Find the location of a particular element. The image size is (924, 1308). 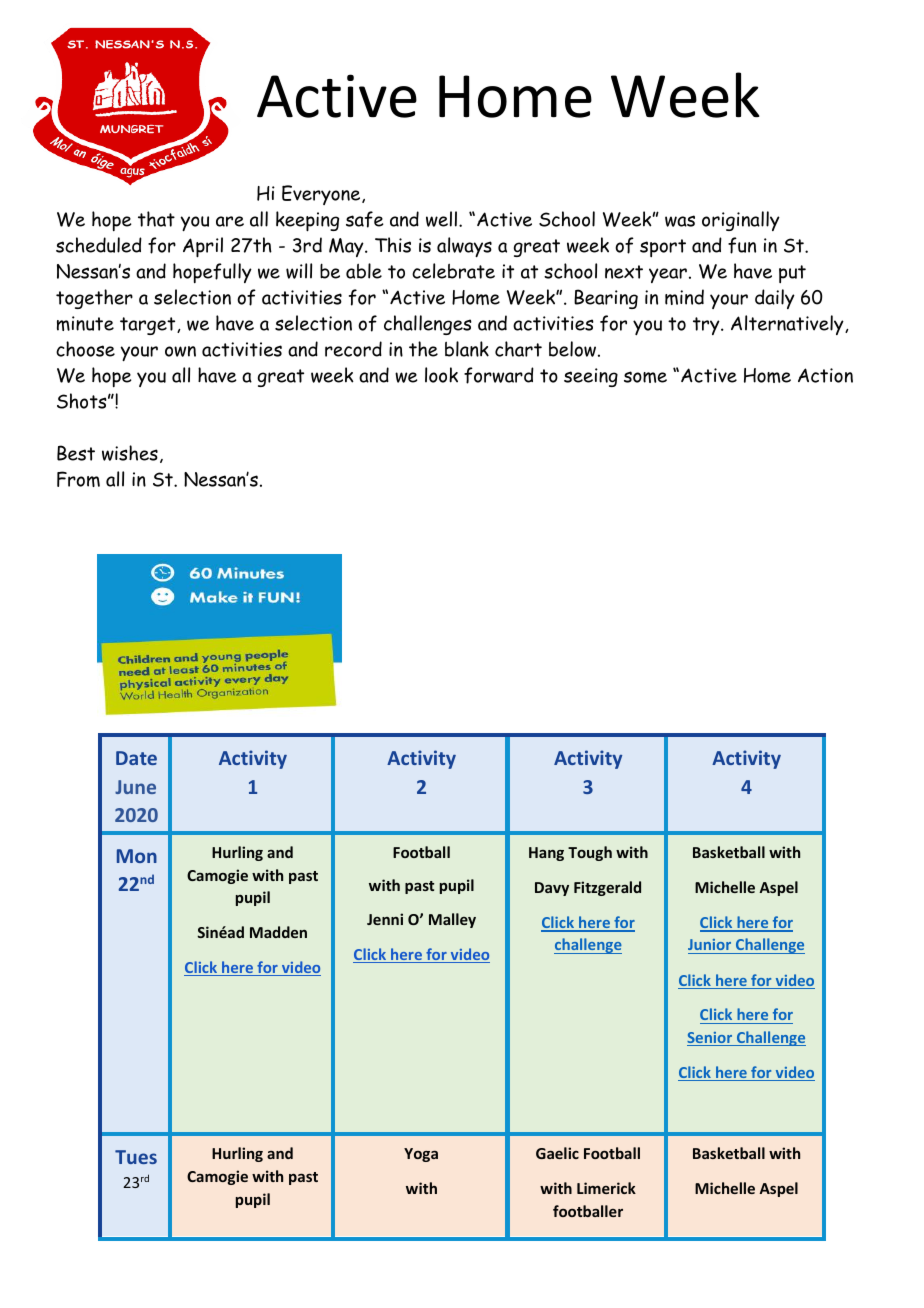

Yoga is located at coordinates (421, 1155).
